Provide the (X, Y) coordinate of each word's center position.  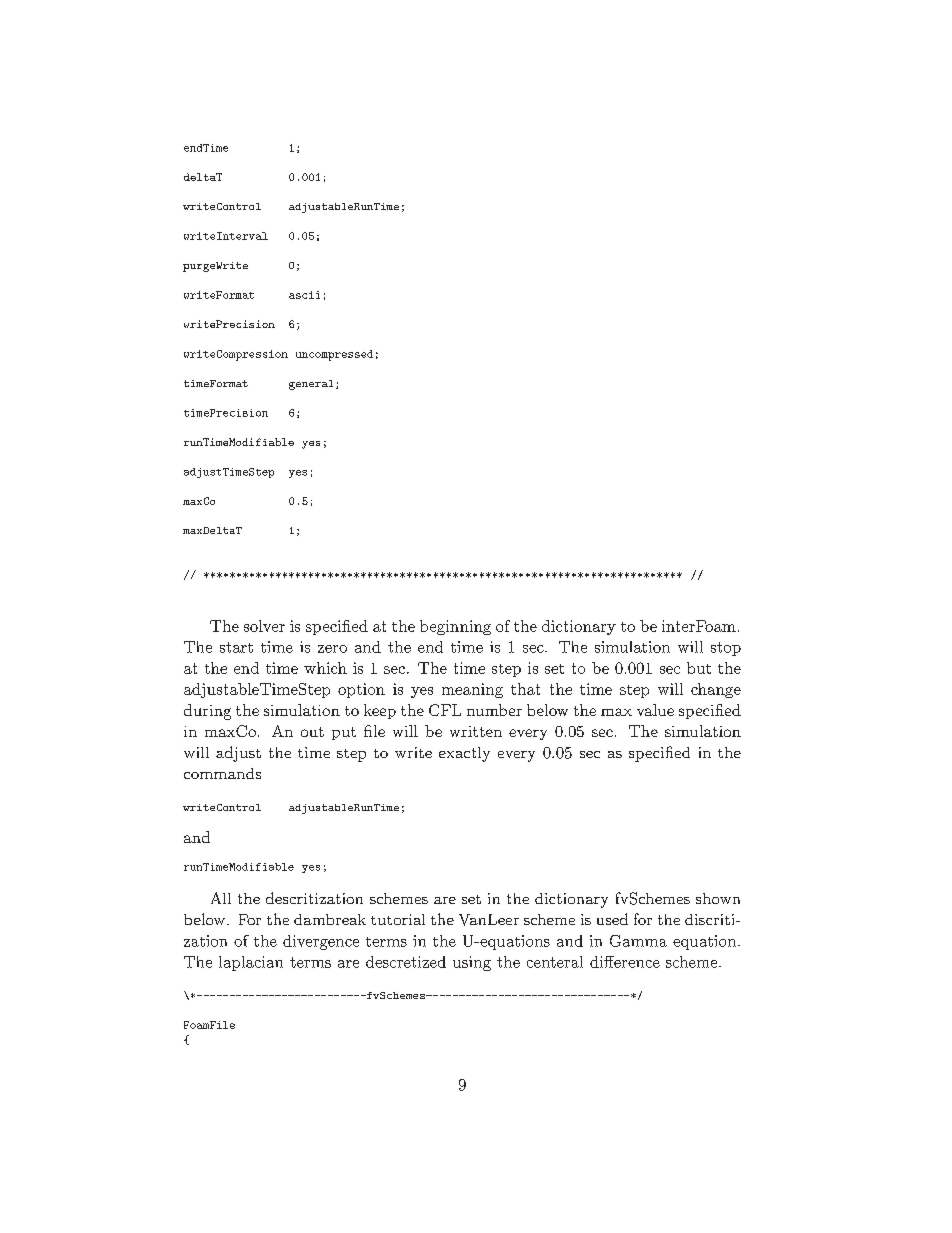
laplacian (251, 963)
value (655, 710)
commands (222, 773)
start (236, 647)
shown (718, 898)
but (699, 668)
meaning (472, 690)
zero (332, 649)
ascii (304, 295)
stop (726, 649)
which (325, 668)
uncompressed (334, 355)
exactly (464, 754)
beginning (455, 627)
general (311, 385)
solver (264, 626)
